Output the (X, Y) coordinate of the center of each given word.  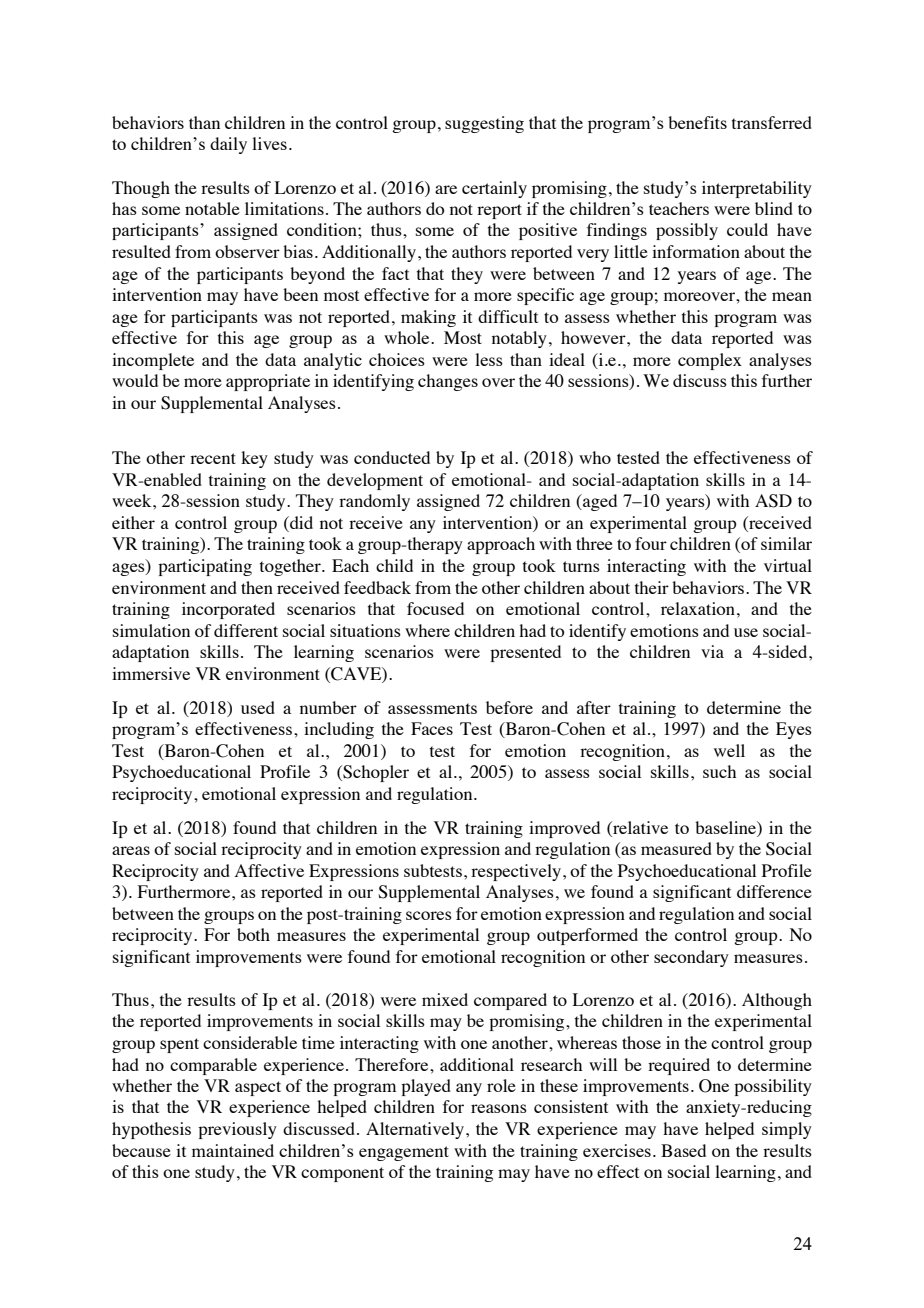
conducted (392, 457)
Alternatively (416, 1130)
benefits (697, 122)
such (719, 771)
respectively (517, 872)
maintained (233, 1150)
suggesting (484, 124)
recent (213, 458)
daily (228, 145)
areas (131, 850)
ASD (773, 501)
